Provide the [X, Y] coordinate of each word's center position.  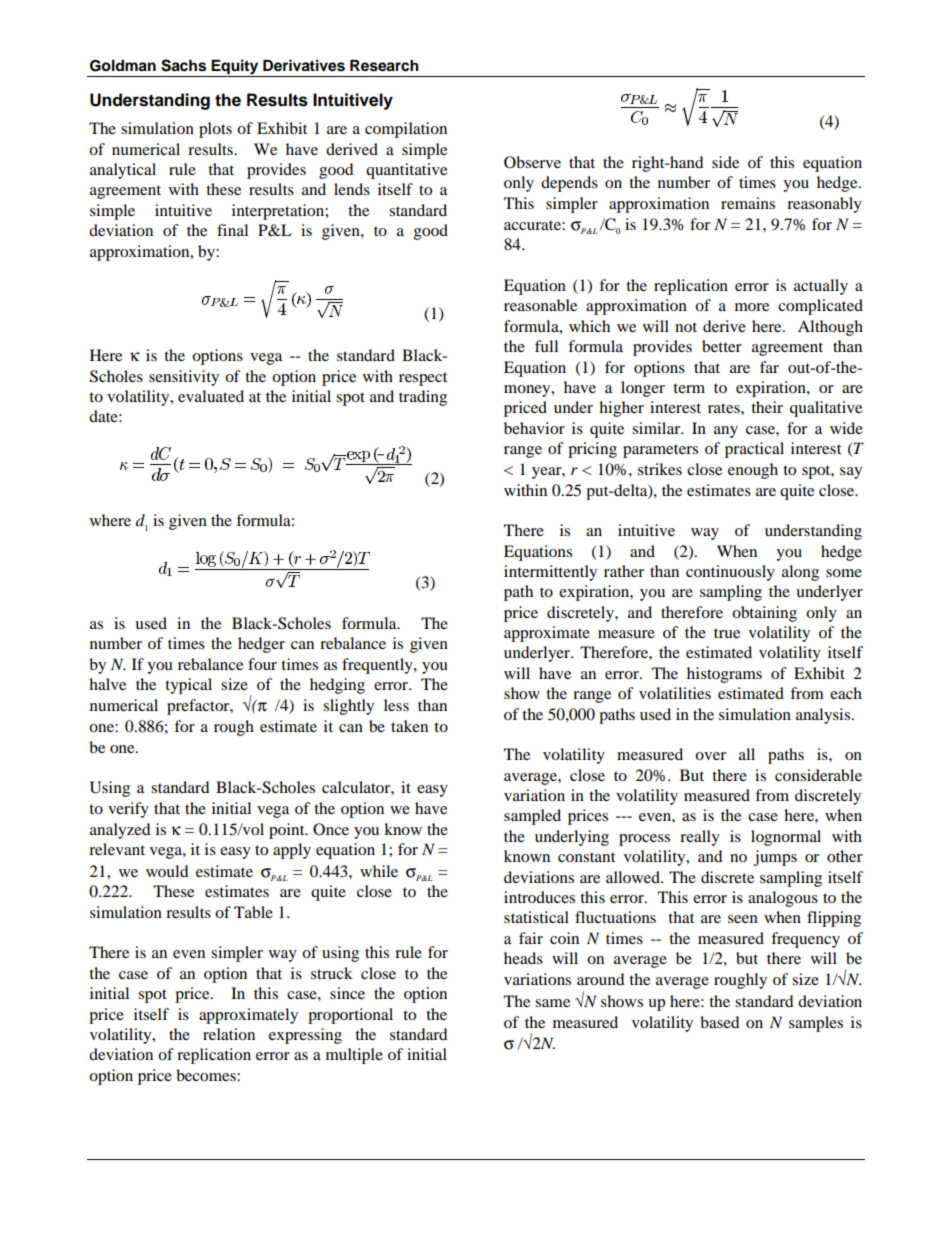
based [720, 1022]
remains [748, 203]
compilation [406, 130]
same [552, 1003]
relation [229, 1034]
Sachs [183, 65]
